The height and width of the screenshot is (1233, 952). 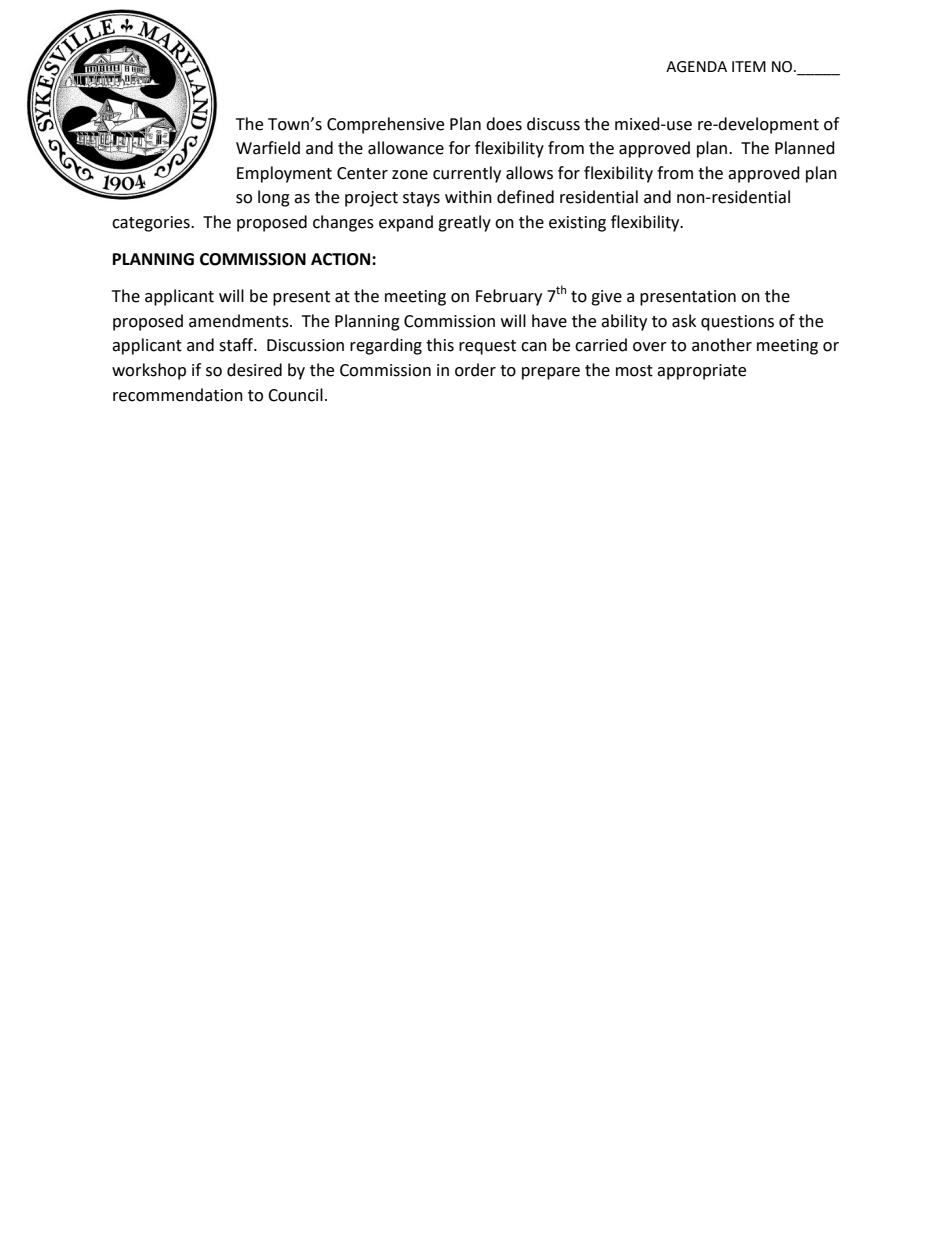 What do you see at coordinates (284, 174) in the screenshot?
I see `Employment` at bounding box center [284, 174].
